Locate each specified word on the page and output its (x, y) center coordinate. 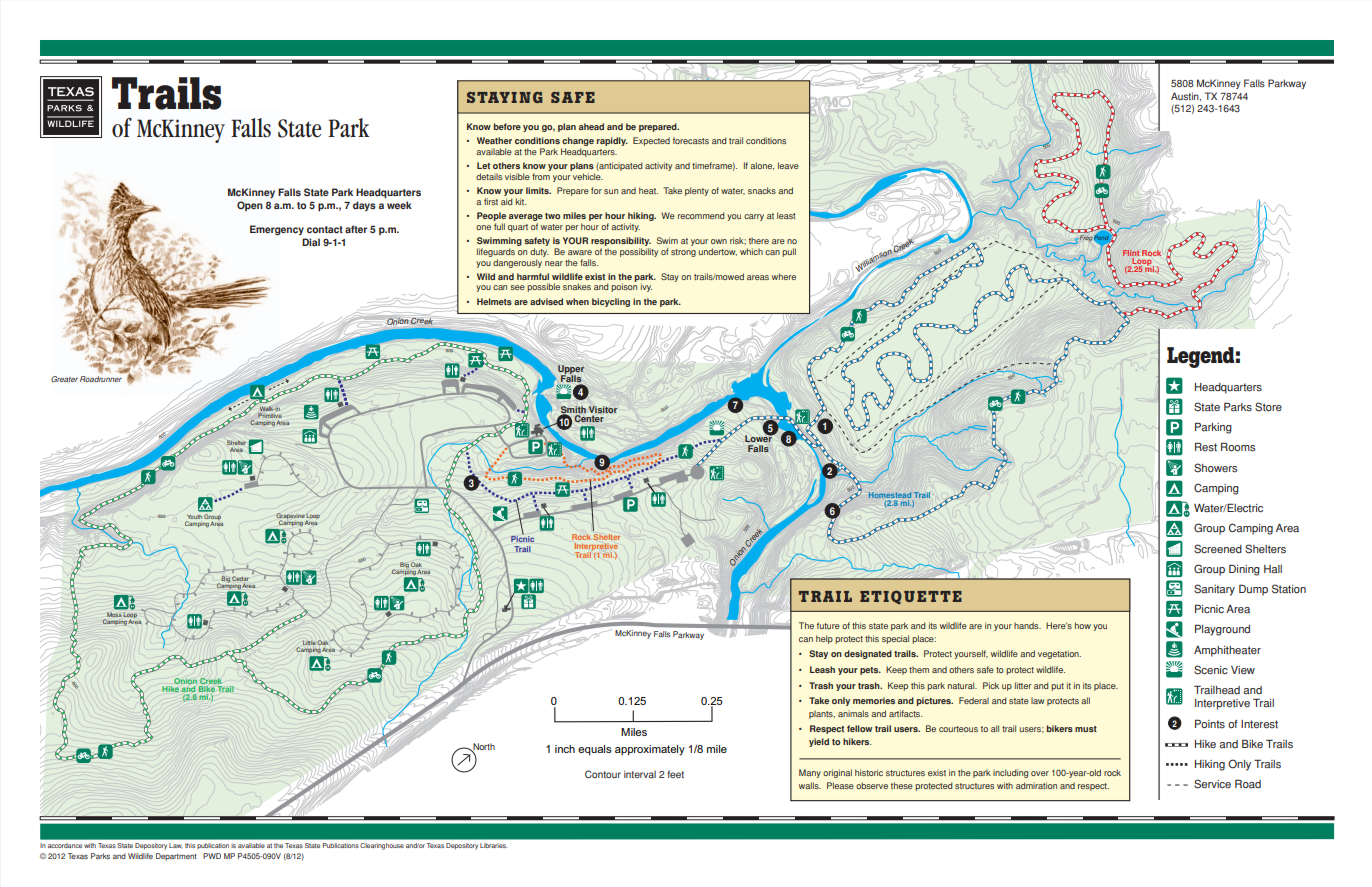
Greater (64, 379)
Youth (194, 516)
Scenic (1211, 670)
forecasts (691, 140)
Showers (1216, 468)
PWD (212, 856)
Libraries (494, 845)
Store (1268, 407)
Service (1212, 784)
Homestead (890, 495)
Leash (822, 669)
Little (309, 643)
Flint (1131, 254)
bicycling (611, 302)
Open (250, 206)
